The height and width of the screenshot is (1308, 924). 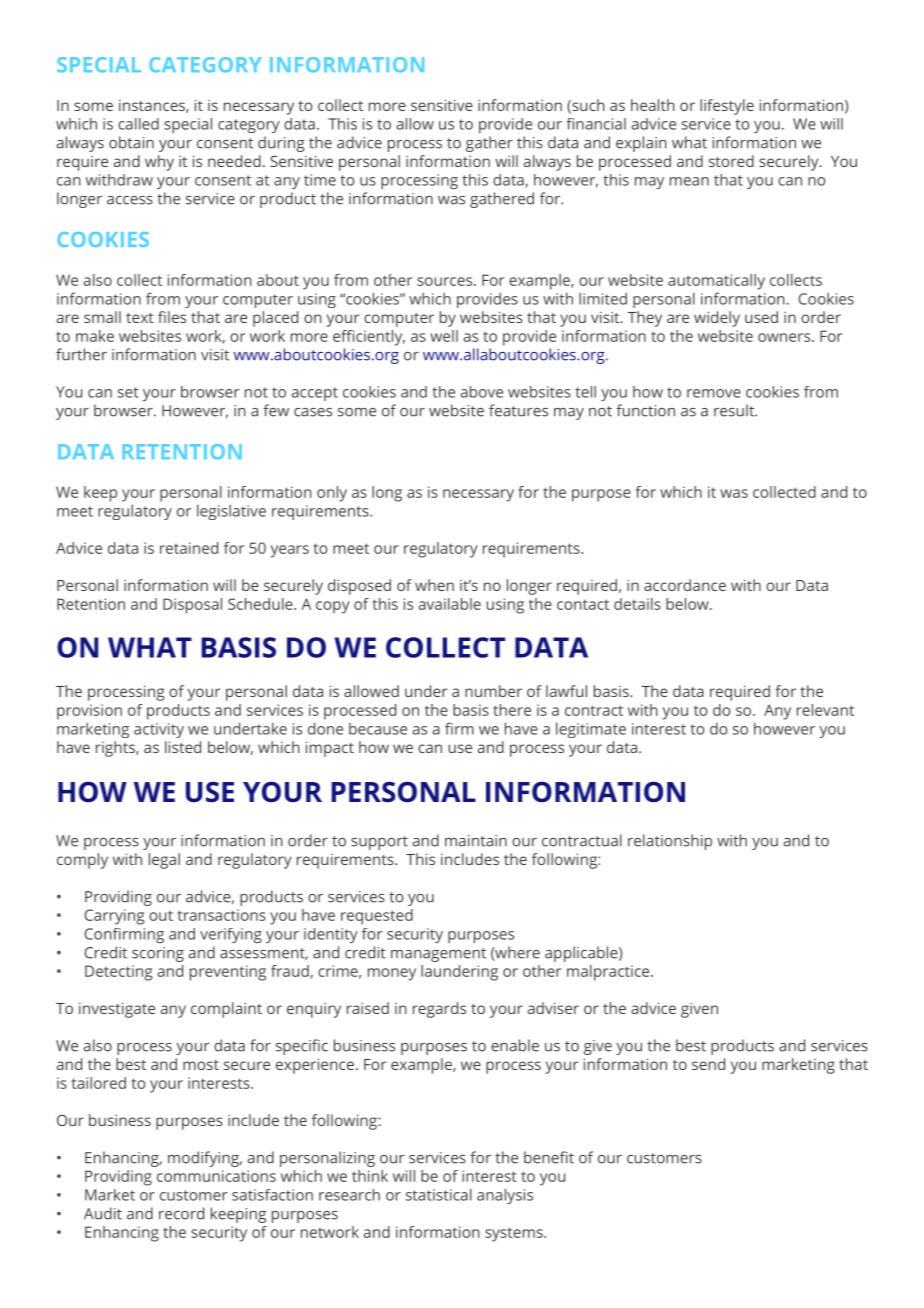 What do you see at coordinates (439, 1195) in the screenshot?
I see `statistical` at bounding box center [439, 1195].
